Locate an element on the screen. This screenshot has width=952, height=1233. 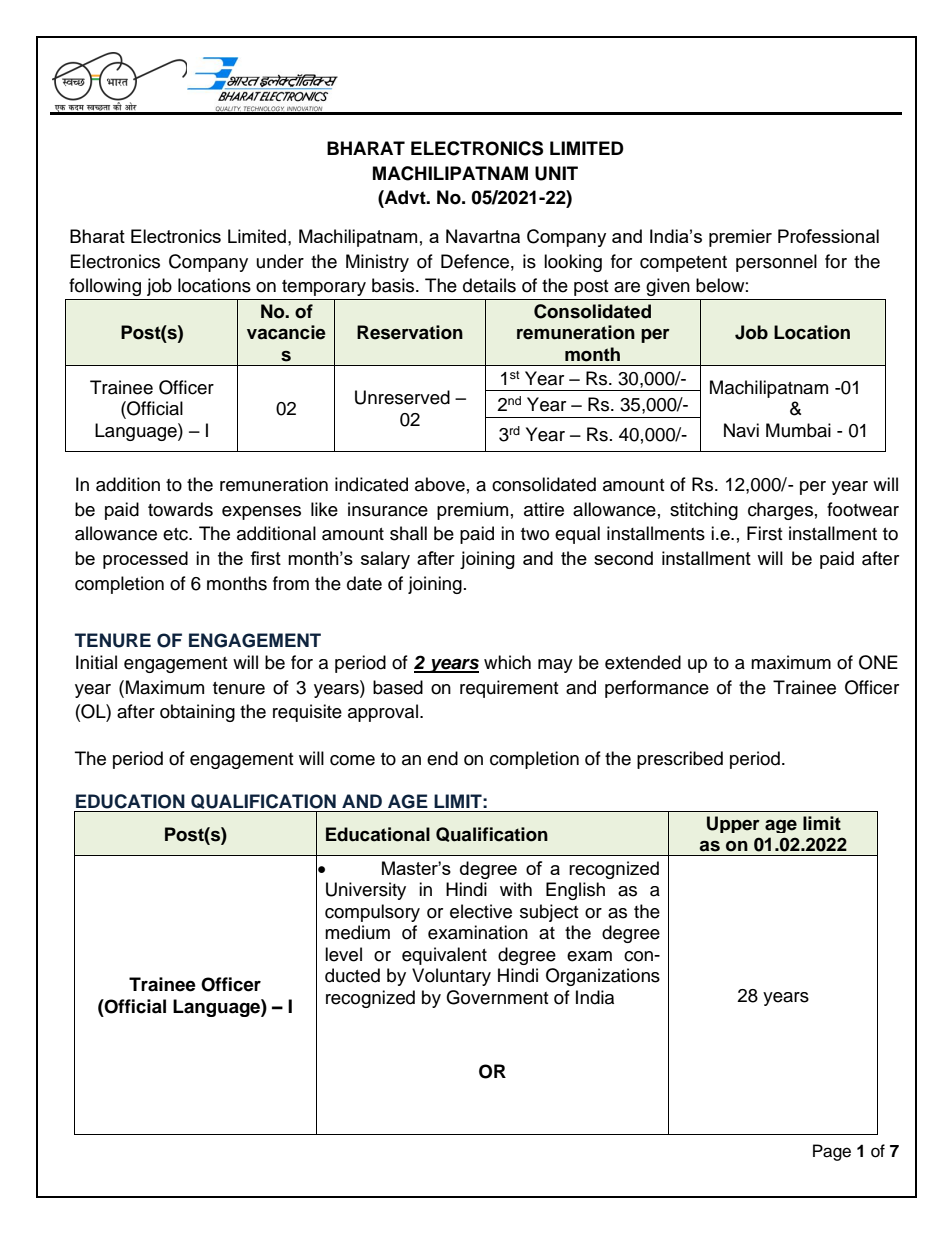
UNIT is located at coordinates (556, 173).
